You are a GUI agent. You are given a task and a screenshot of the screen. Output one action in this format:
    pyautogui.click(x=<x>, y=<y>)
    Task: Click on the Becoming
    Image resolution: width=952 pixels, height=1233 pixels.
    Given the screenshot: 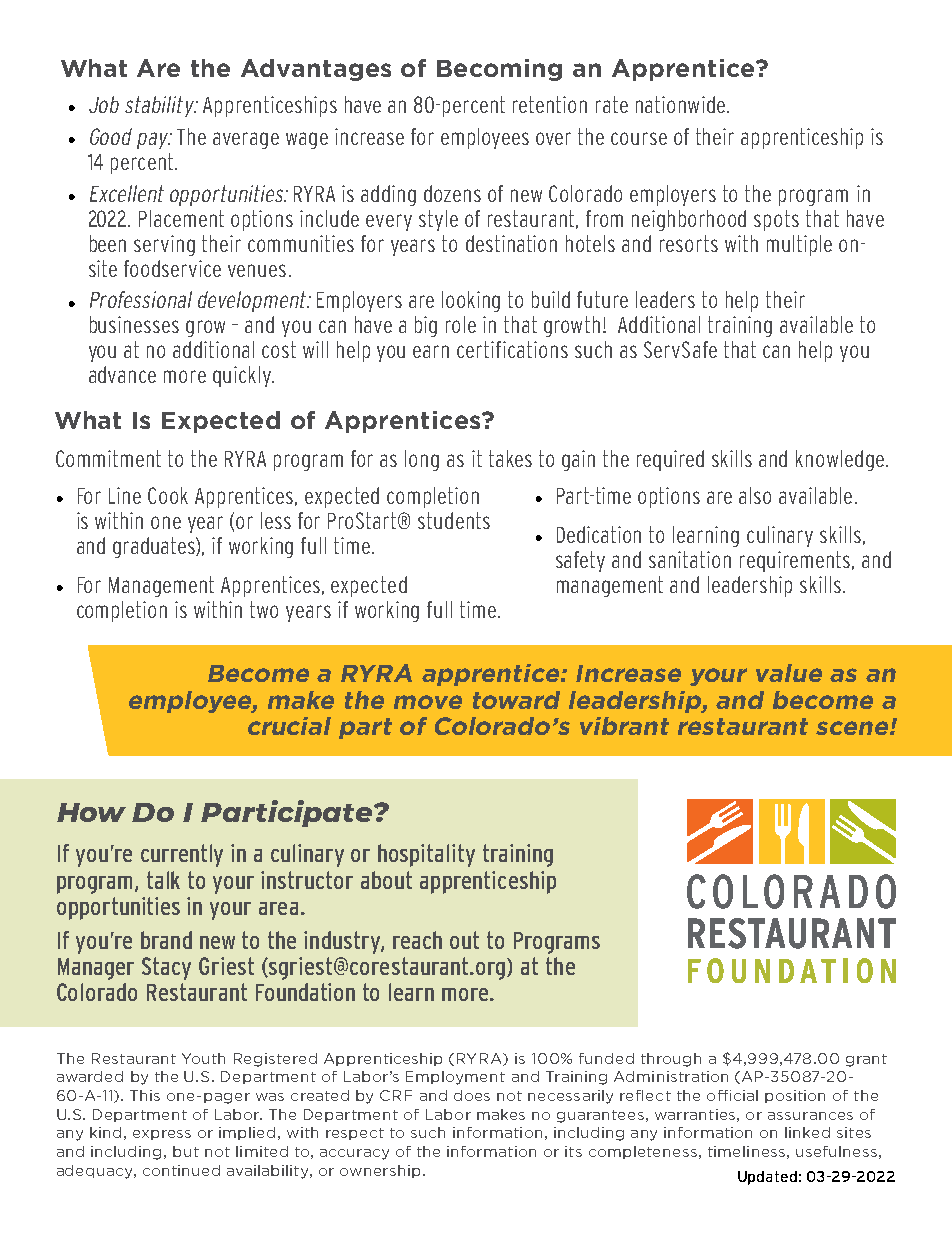 What is the action you would take?
    pyautogui.click(x=499, y=70)
